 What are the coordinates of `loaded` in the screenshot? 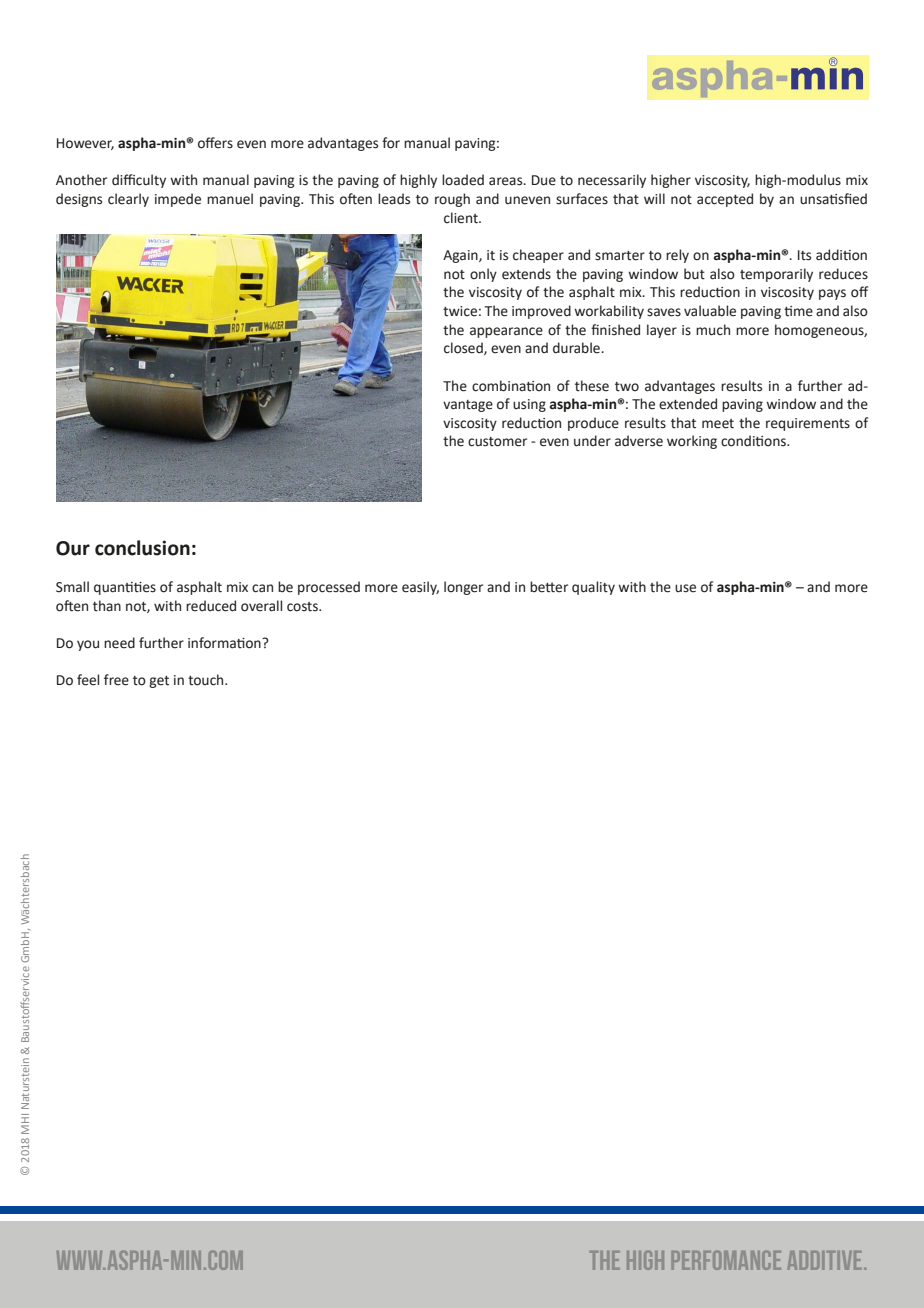 It's located at (463, 180).
